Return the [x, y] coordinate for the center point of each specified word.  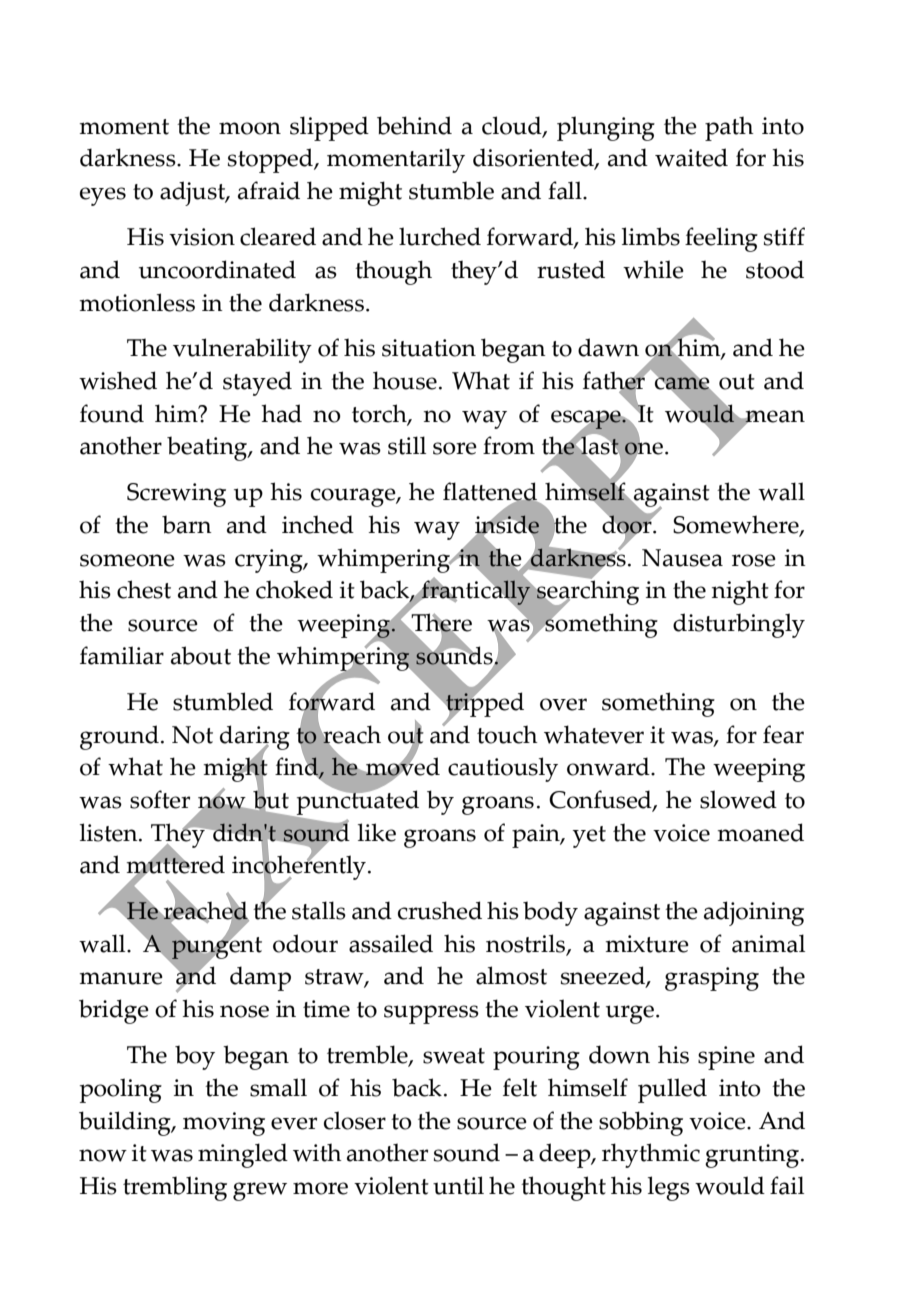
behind [414, 125]
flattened [491, 492]
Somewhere [737, 525]
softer [160, 799]
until [458, 1185]
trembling [175, 1188]
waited [691, 157]
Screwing [176, 495]
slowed [738, 799]
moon [250, 128]
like [377, 832]
